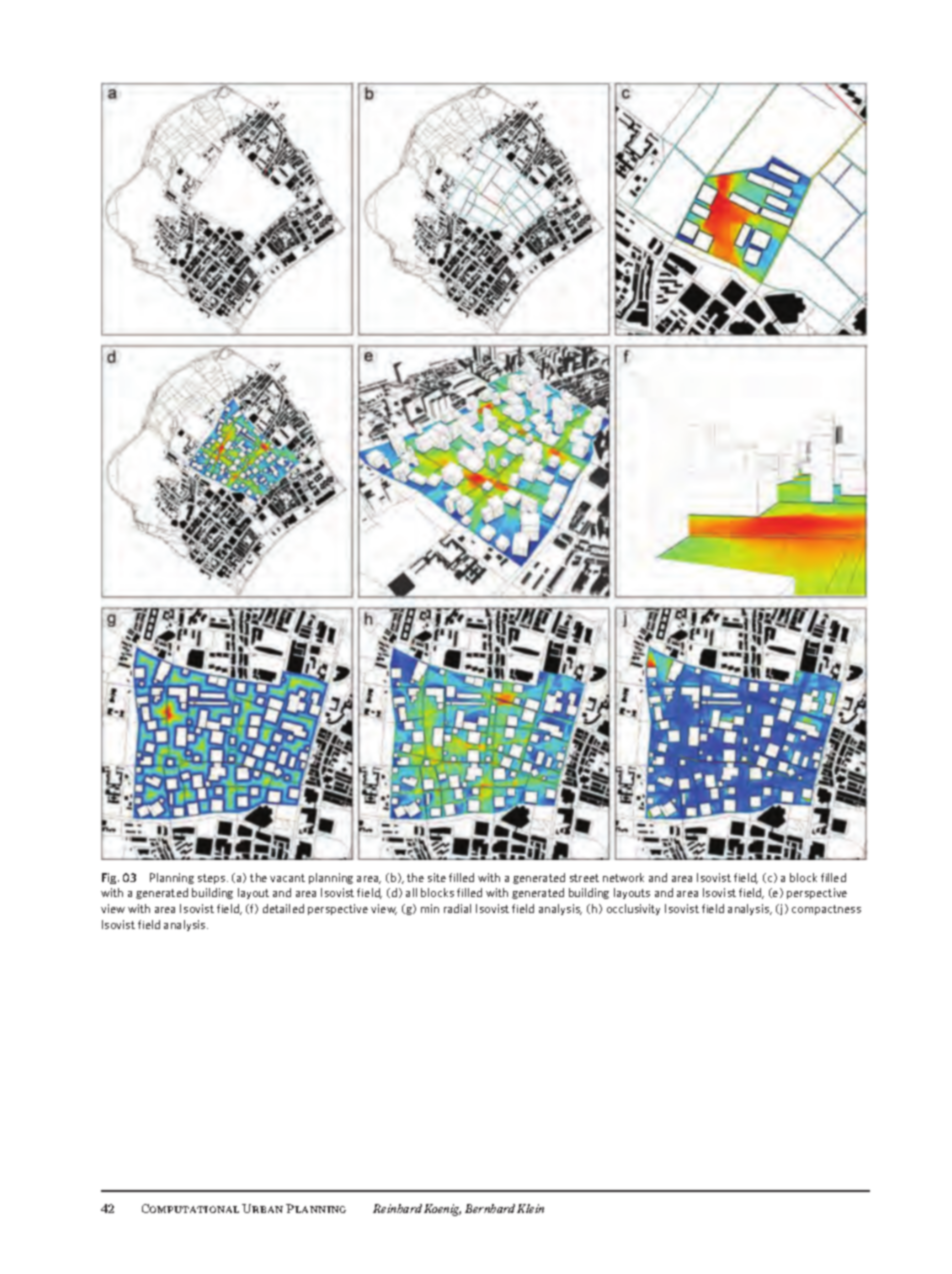 This screenshot has height=1274, width=952. What do you see at coordinates (283, 908) in the screenshot?
I see `detailed` at bounding box center [283, 908].
